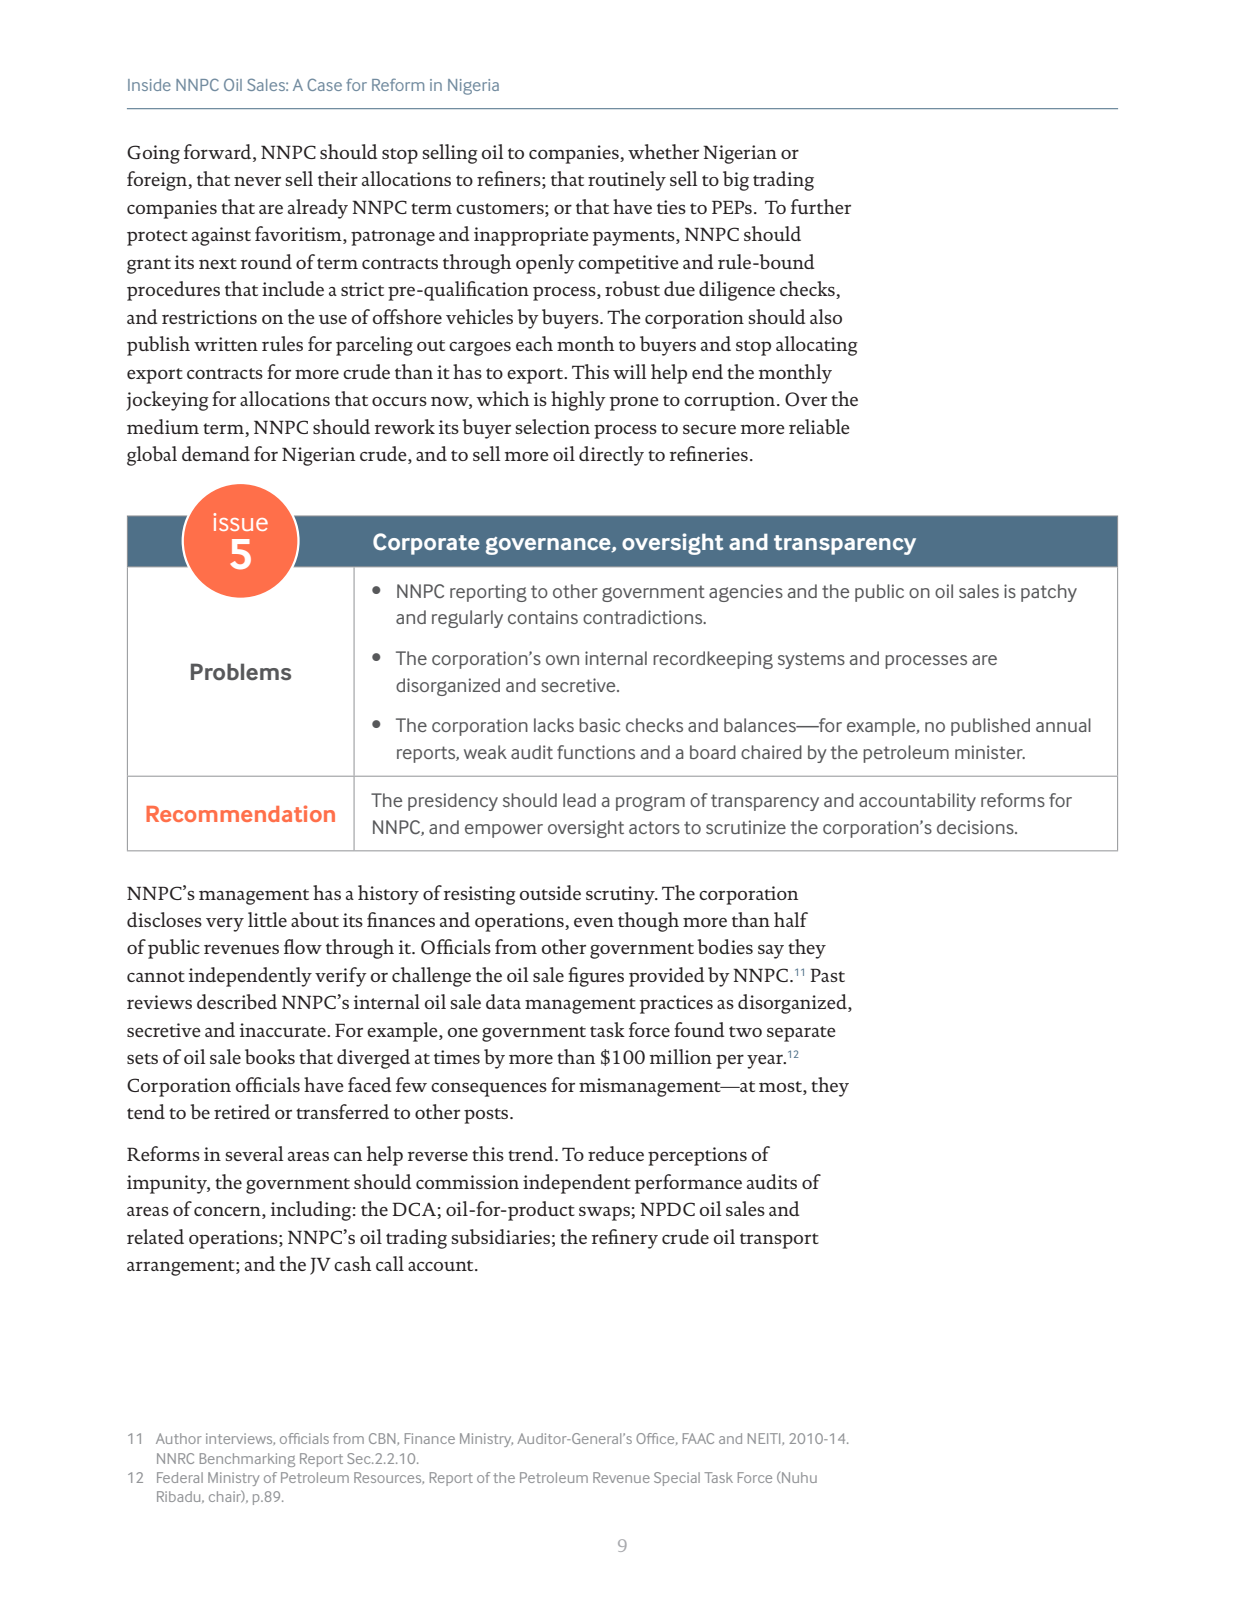 This document has height=1612, width=1245. Describe the element at coordinates (247, 1460) in the document. I see `Benchmarking` at that location.
